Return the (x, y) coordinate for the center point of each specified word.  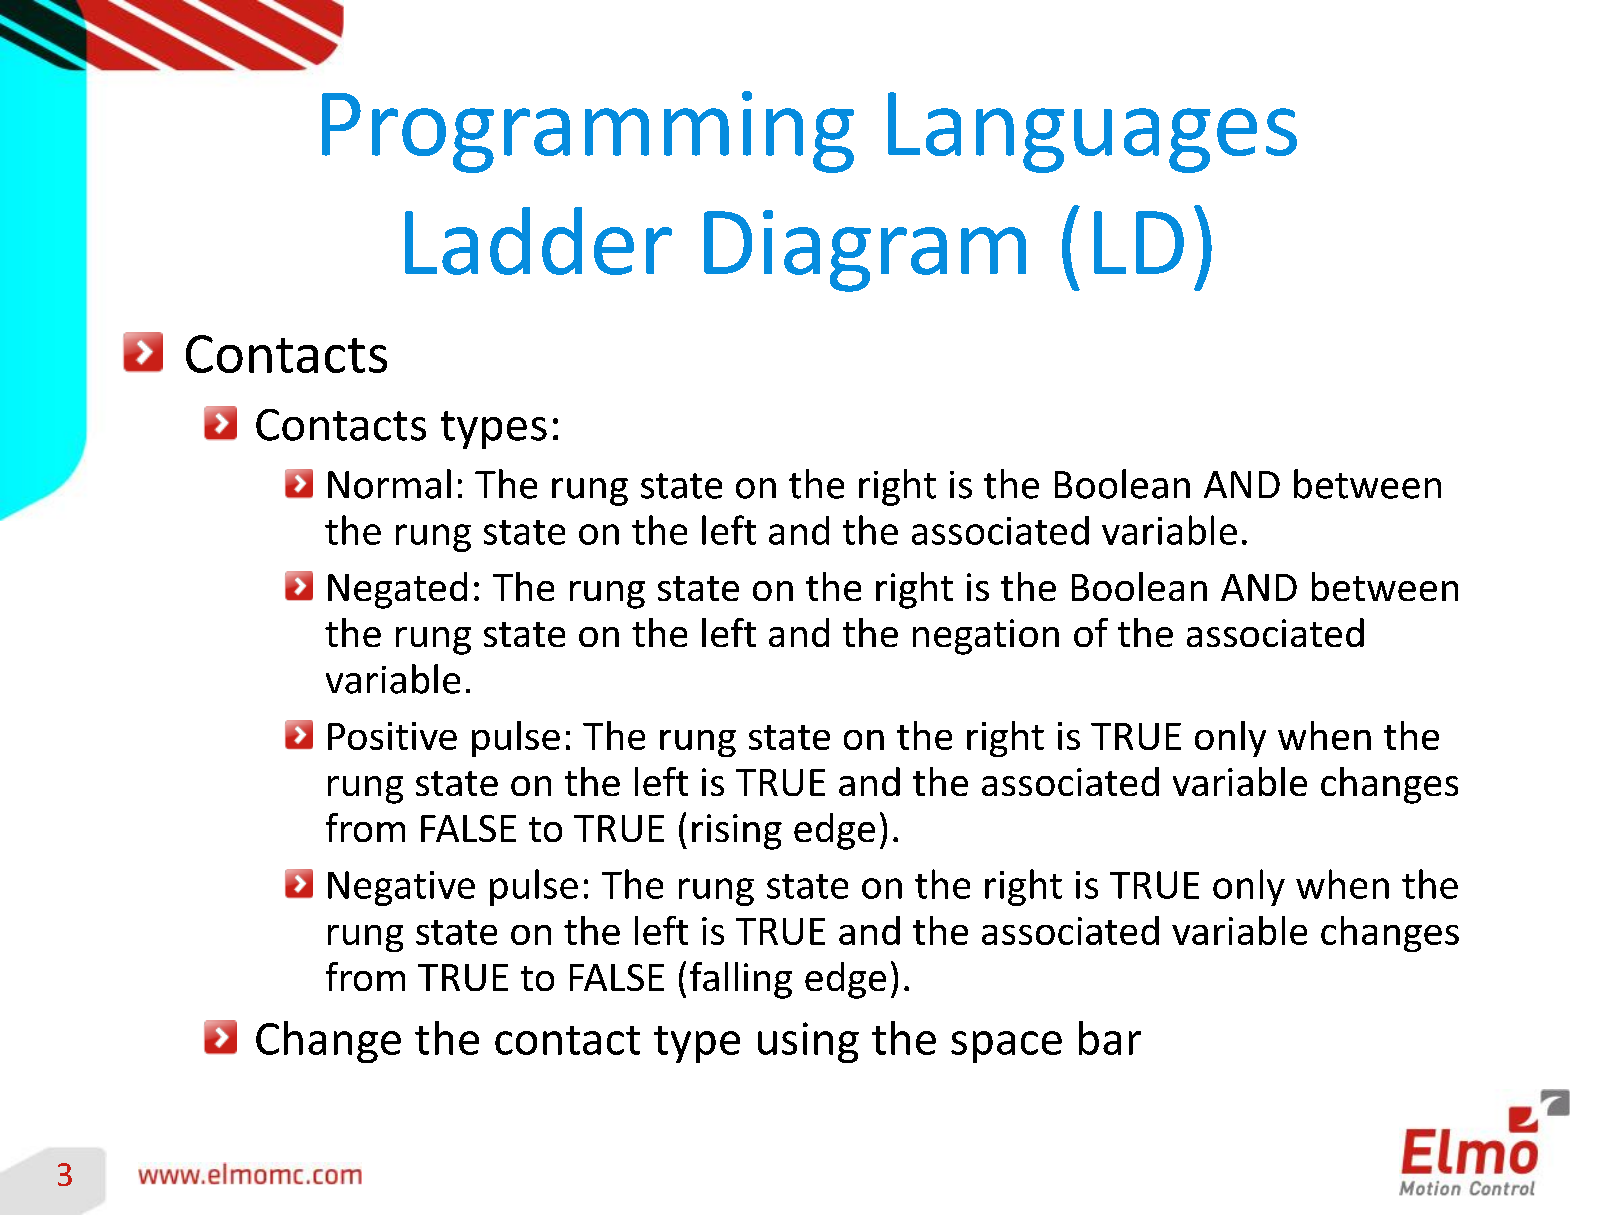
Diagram (865, 251)
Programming (588, 132)
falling (741, 980)
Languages (1092, 132)
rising (737, 832)
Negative (401, 888)
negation (986, 637)
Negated (397, 590)
